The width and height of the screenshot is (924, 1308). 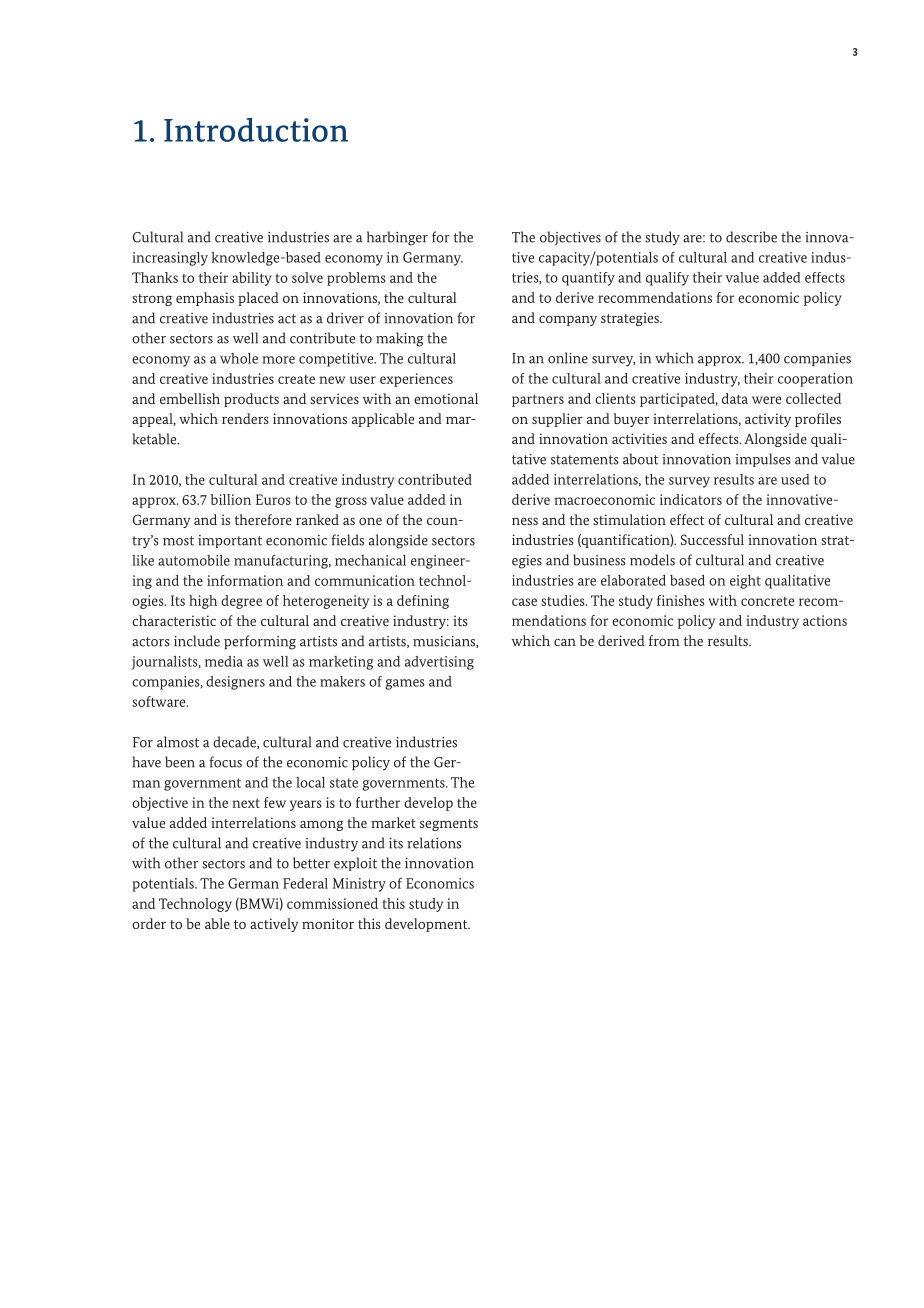 What do you see at coordinates (449, 825) in the screenshot?
I see `segments` at bounding box center [449, 825].
